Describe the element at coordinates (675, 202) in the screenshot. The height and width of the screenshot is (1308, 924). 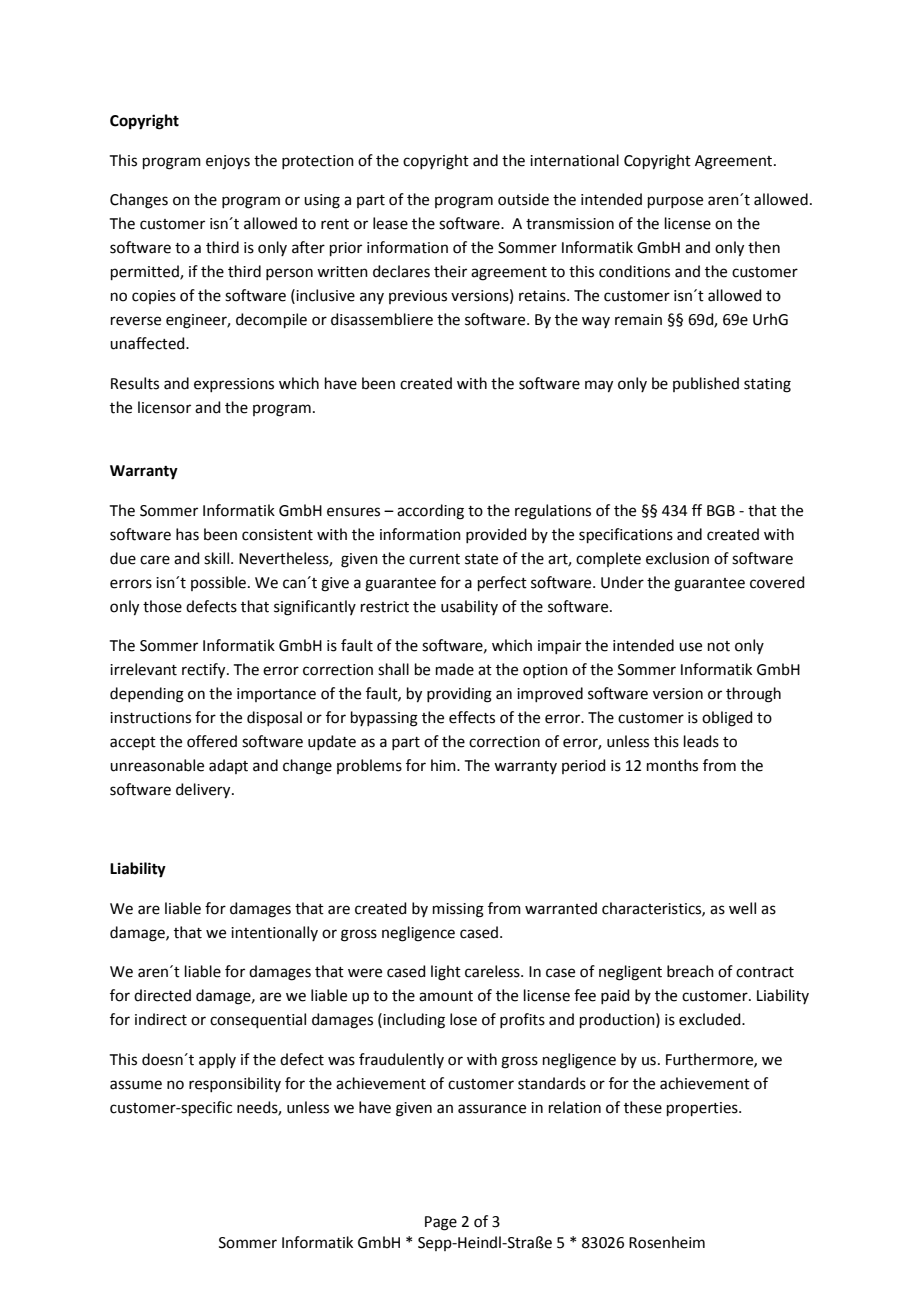
I see `purpose` at that location.
